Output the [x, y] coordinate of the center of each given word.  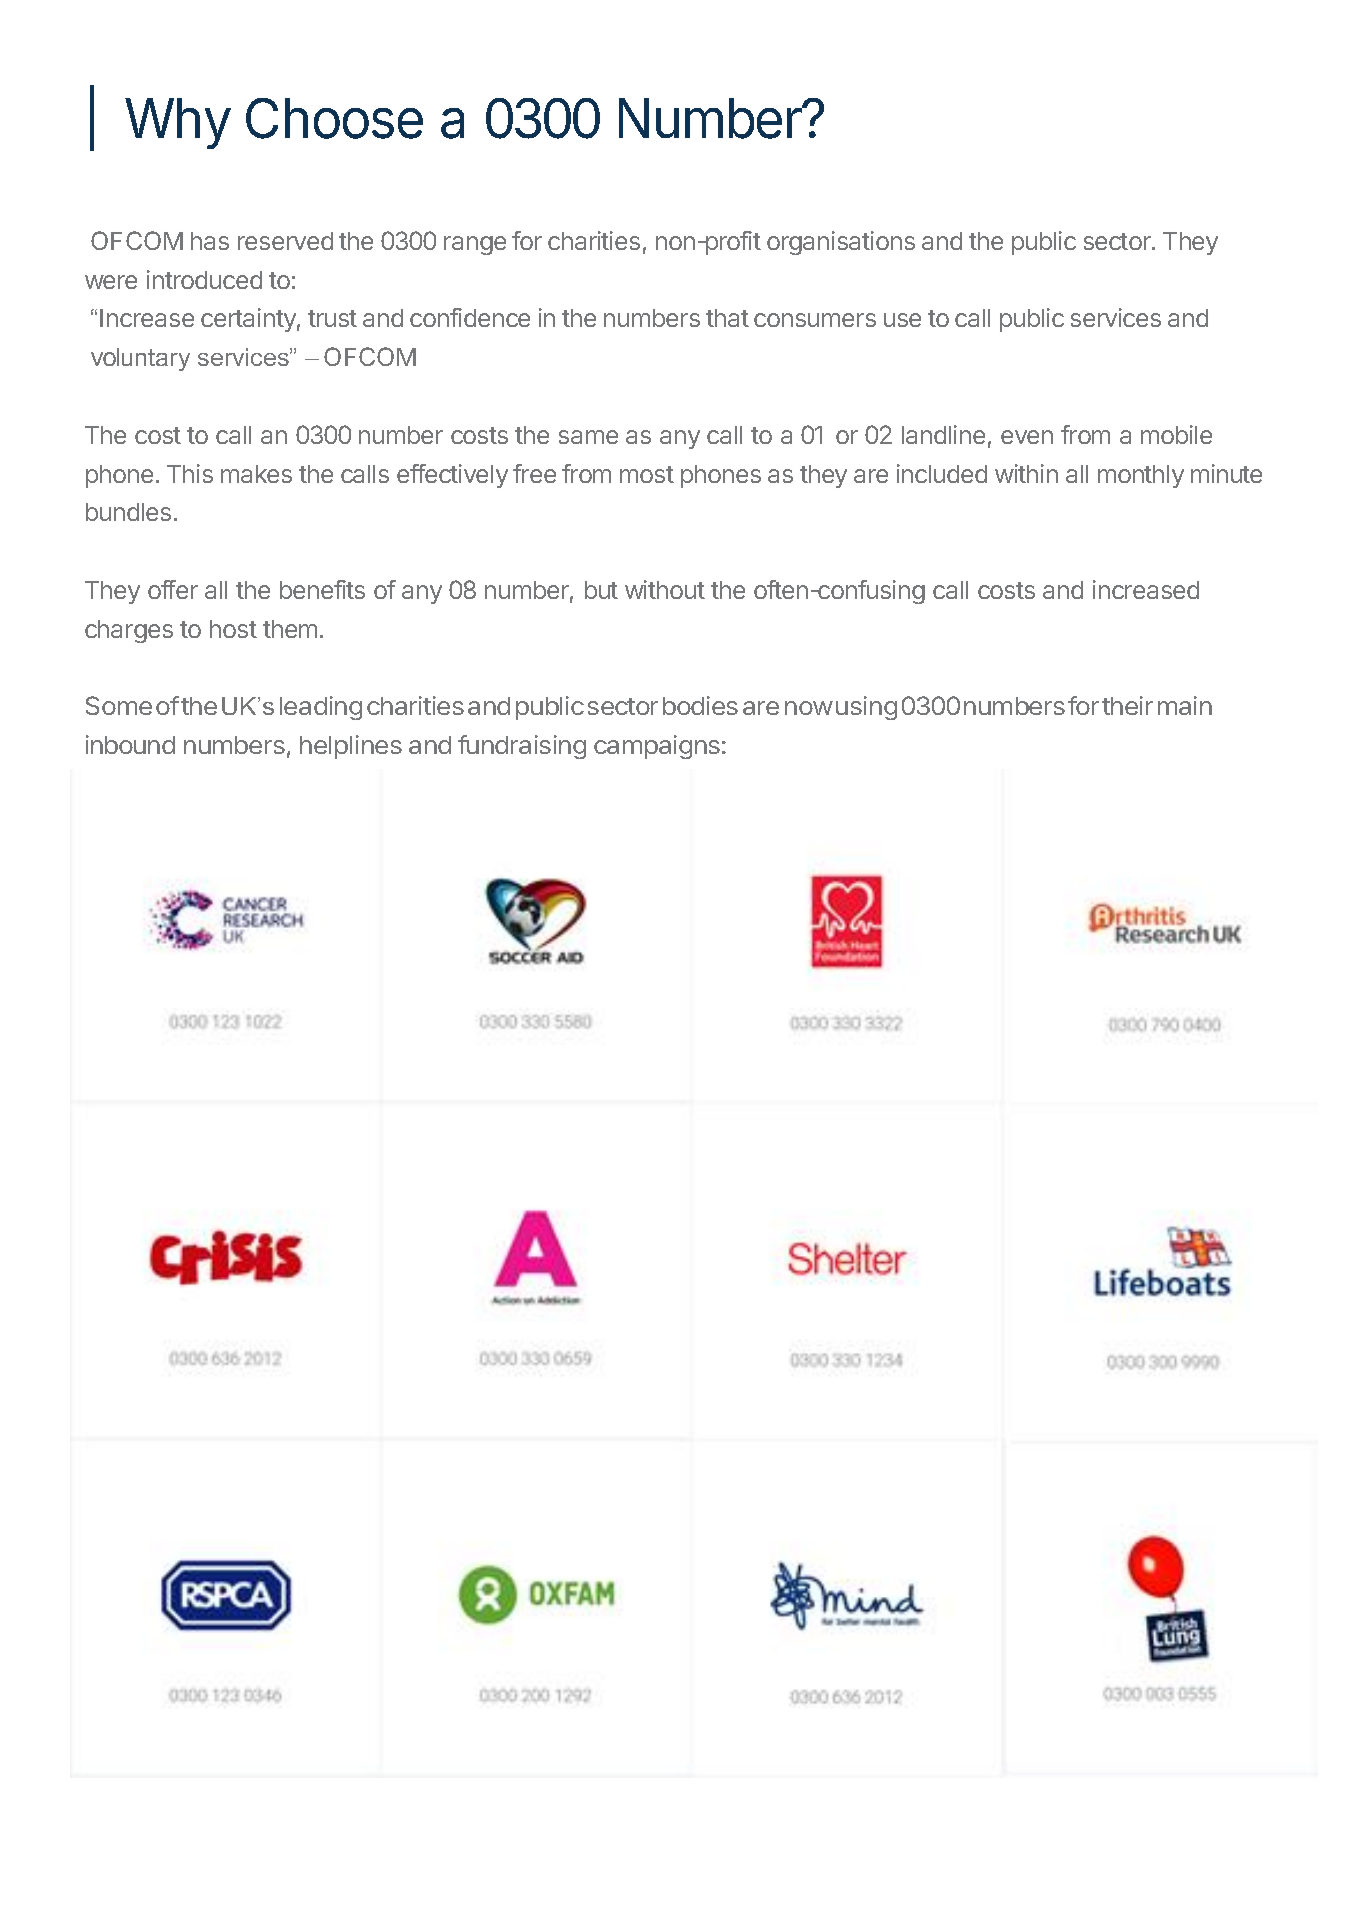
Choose [334, 118]
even [1027, 437]
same [588, 437]
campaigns [657, 747]
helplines [351, 747]
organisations [841, 243]
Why [178, 123]
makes [256, 474]
